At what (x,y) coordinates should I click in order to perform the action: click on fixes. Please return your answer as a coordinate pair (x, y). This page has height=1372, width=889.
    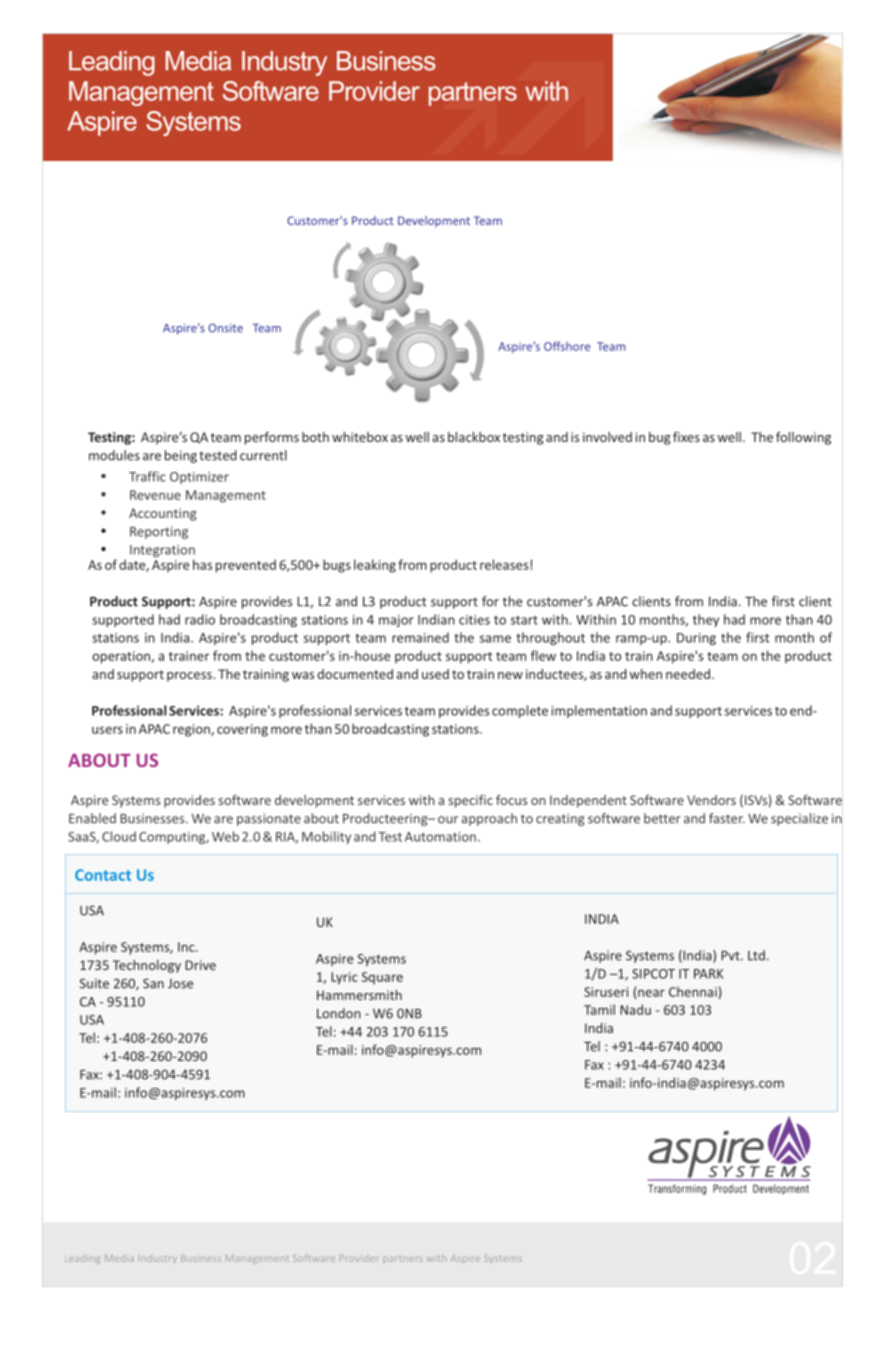
    Looking at the image, I should click on (686, 437).
